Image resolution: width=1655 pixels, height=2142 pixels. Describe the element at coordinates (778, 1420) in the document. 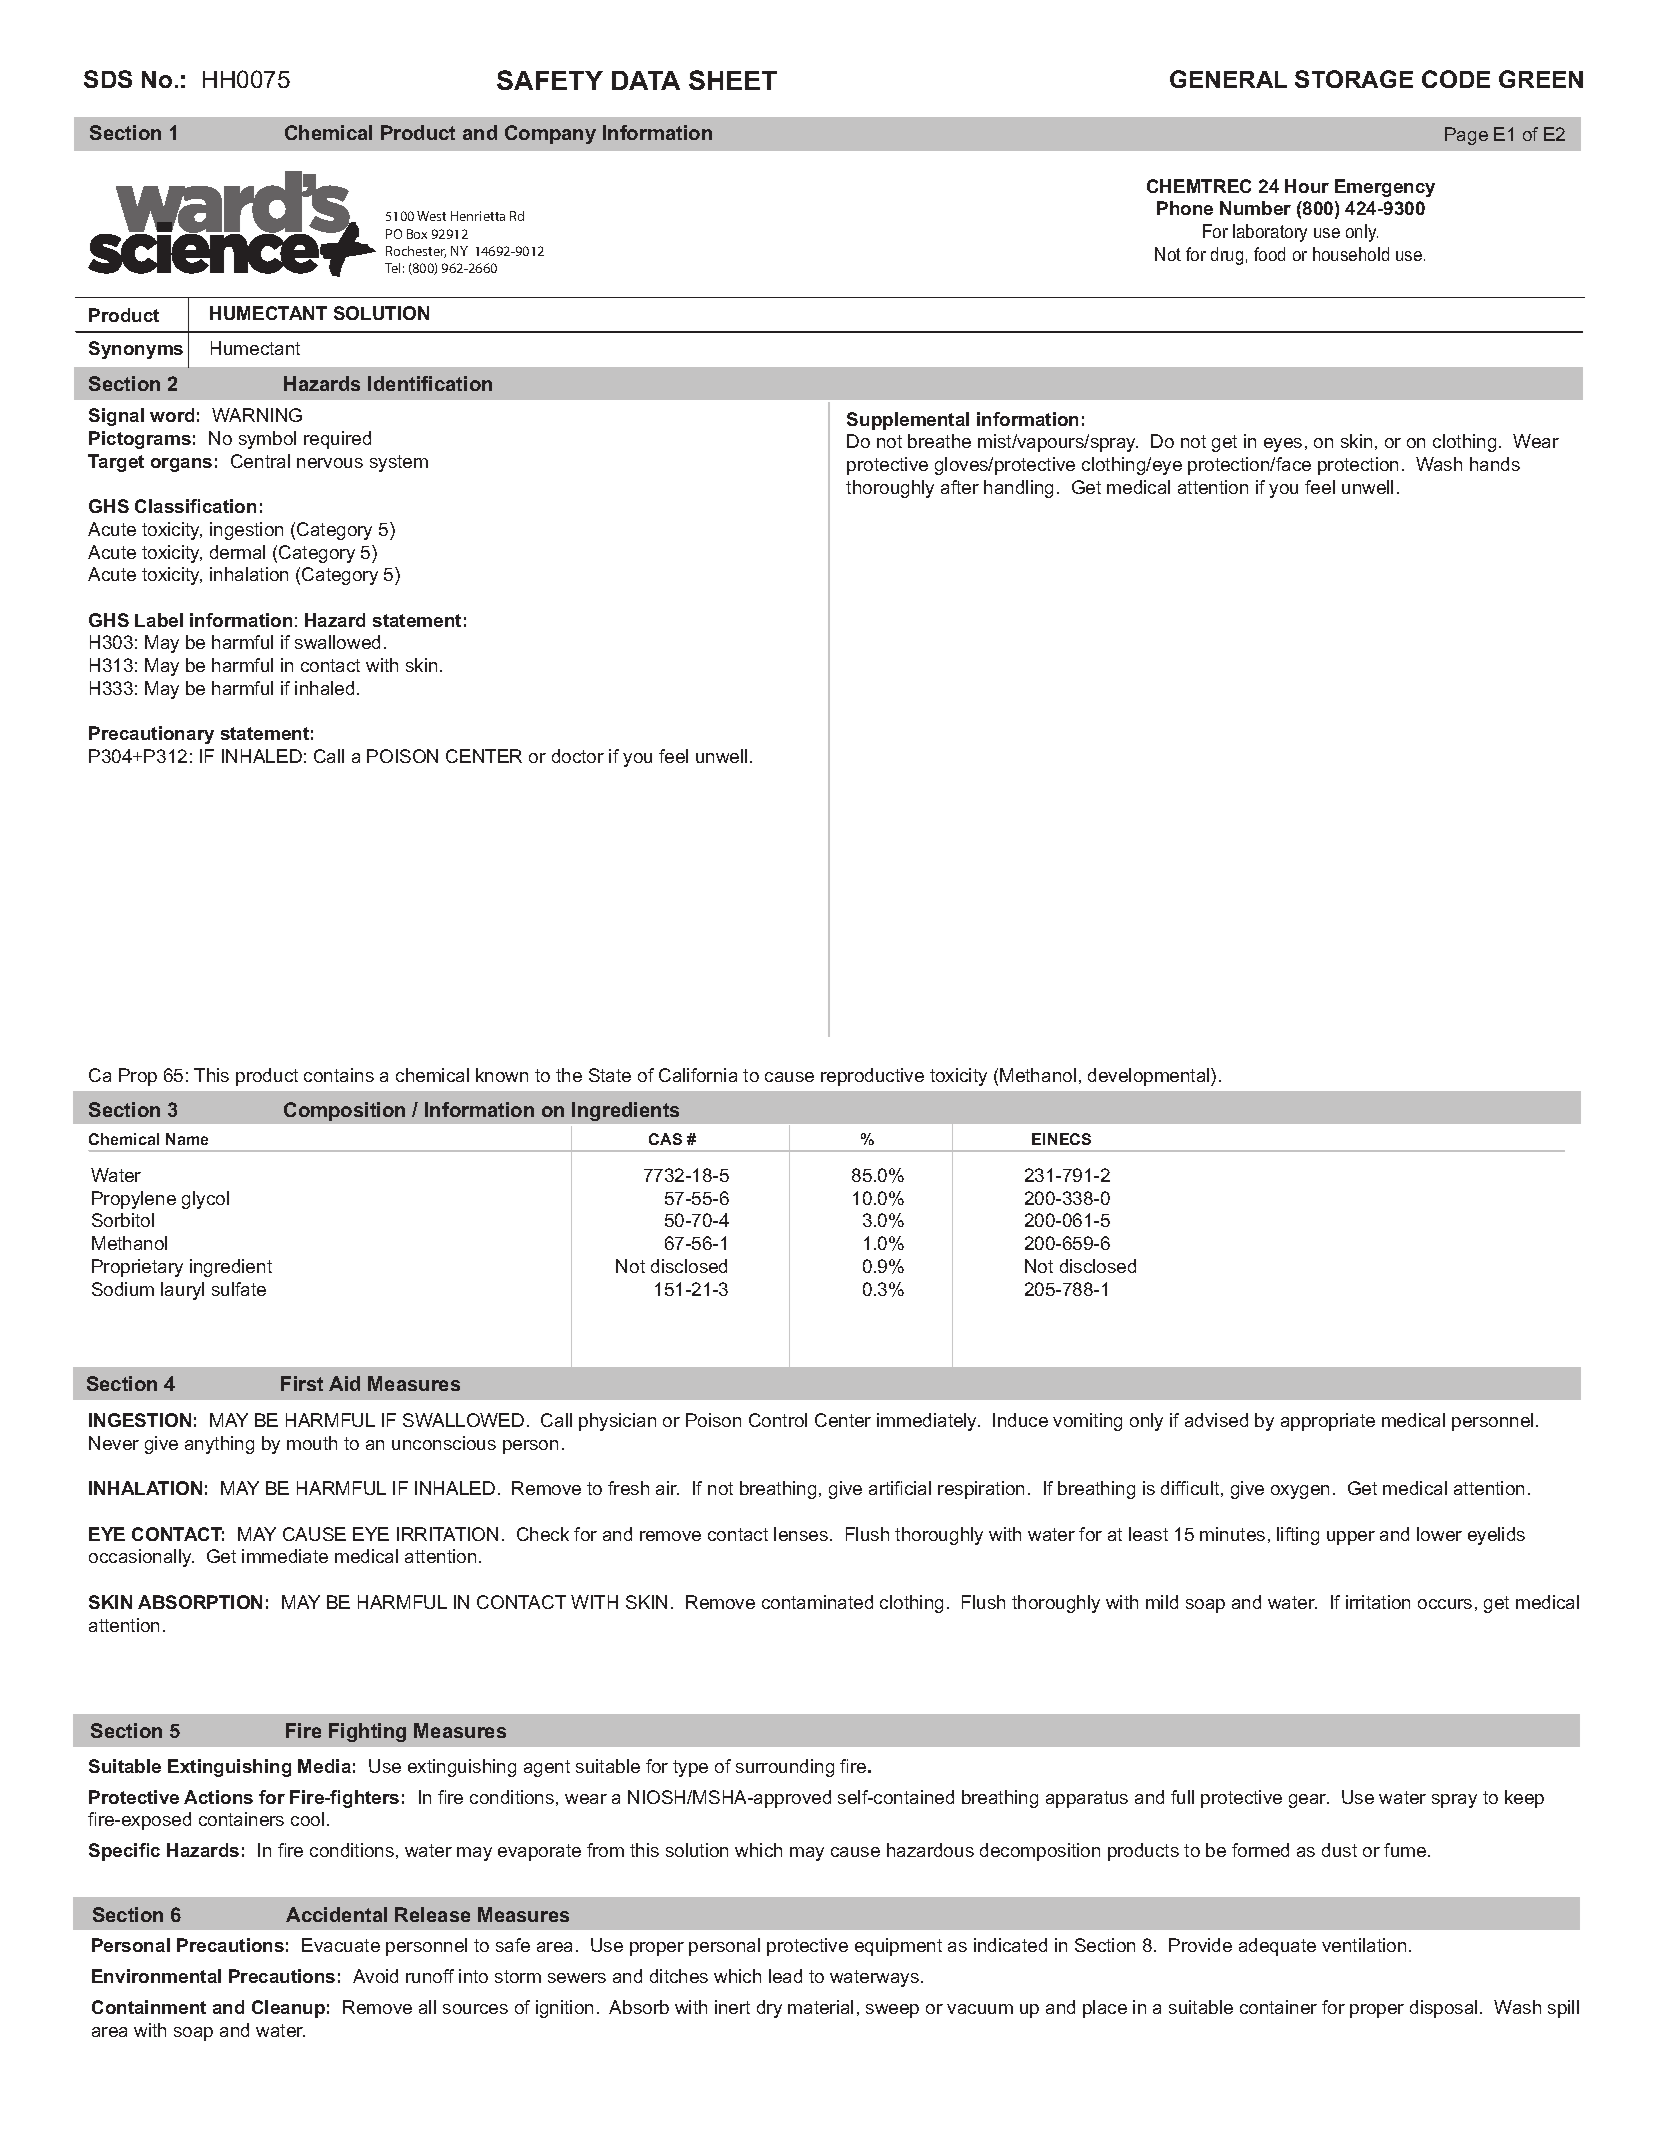

I see `Control` at that location.
